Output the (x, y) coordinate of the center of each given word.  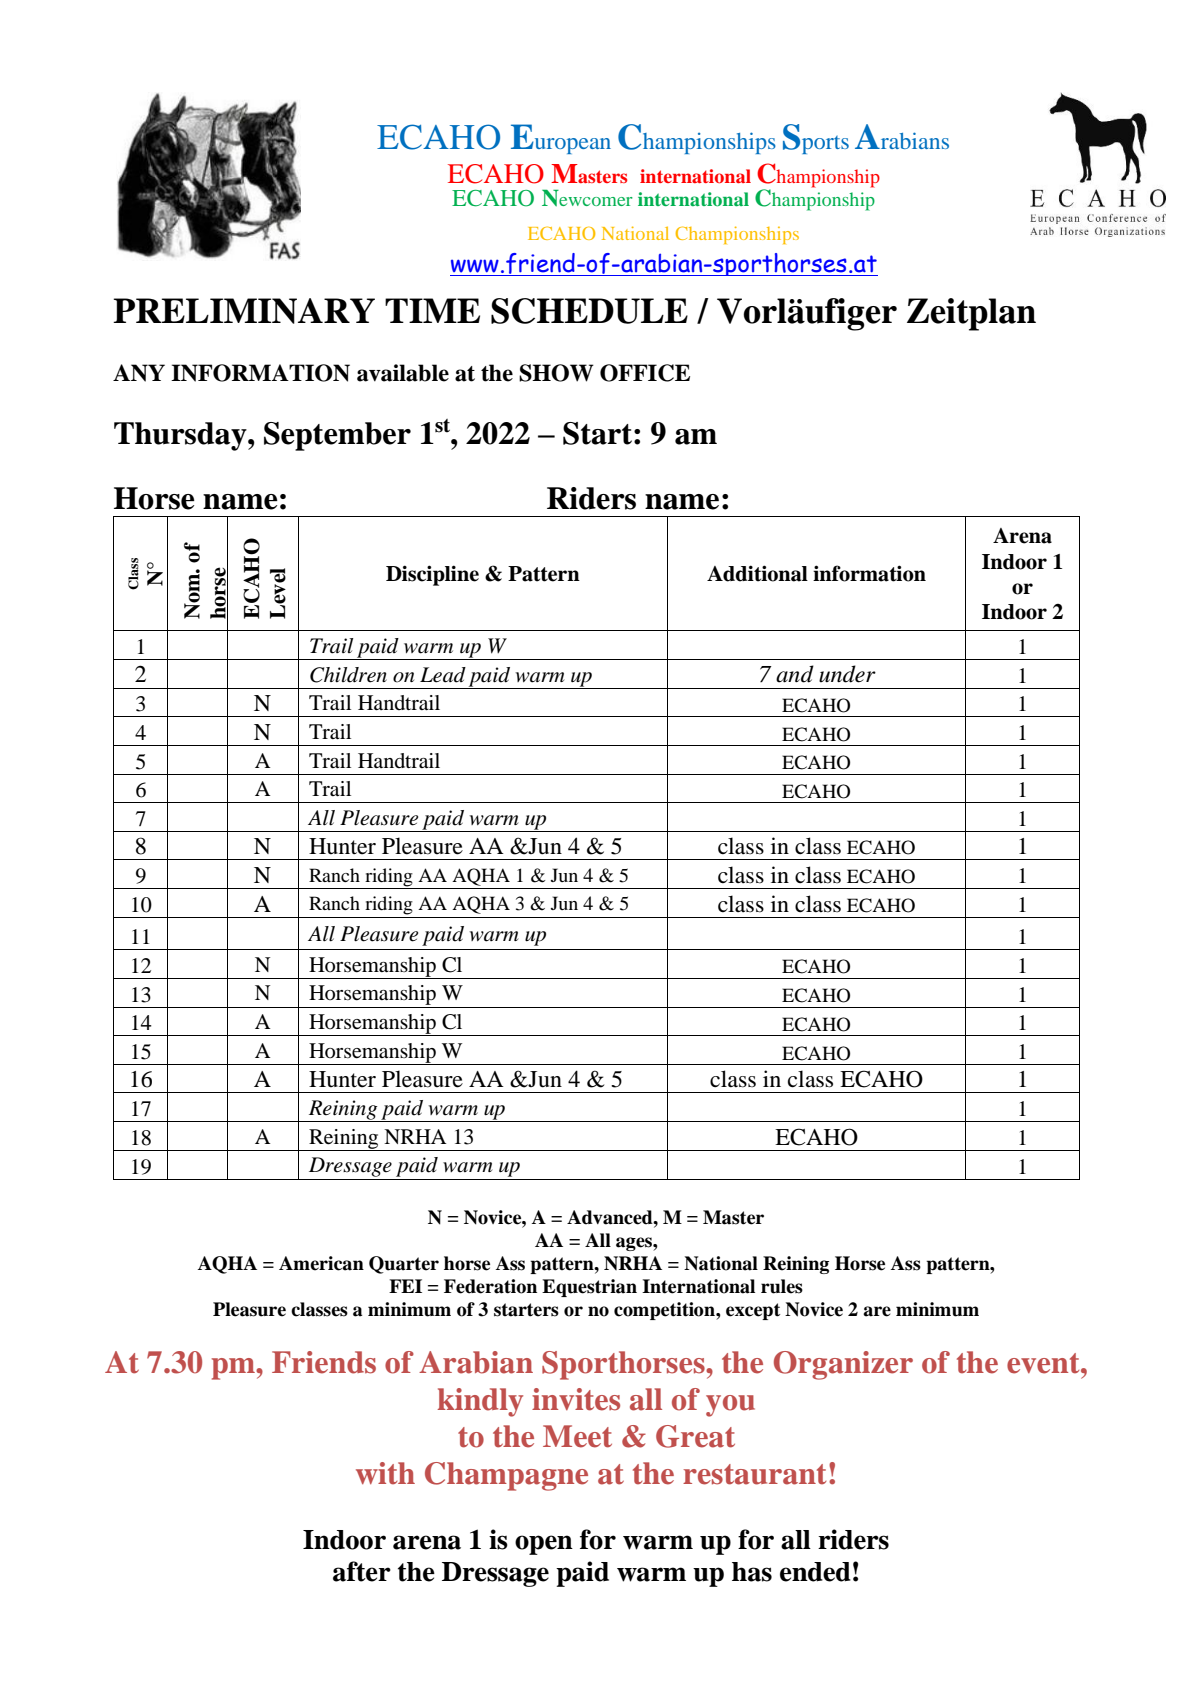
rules (782, 1286)
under (847, 674)
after (362, 1571)
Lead (443, 675)
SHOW (556, 373)
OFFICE (645, 373)
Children (348, 675)
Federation (490, 1286)
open (544, 1545)
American (321, 1263)
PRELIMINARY (244, 311)
